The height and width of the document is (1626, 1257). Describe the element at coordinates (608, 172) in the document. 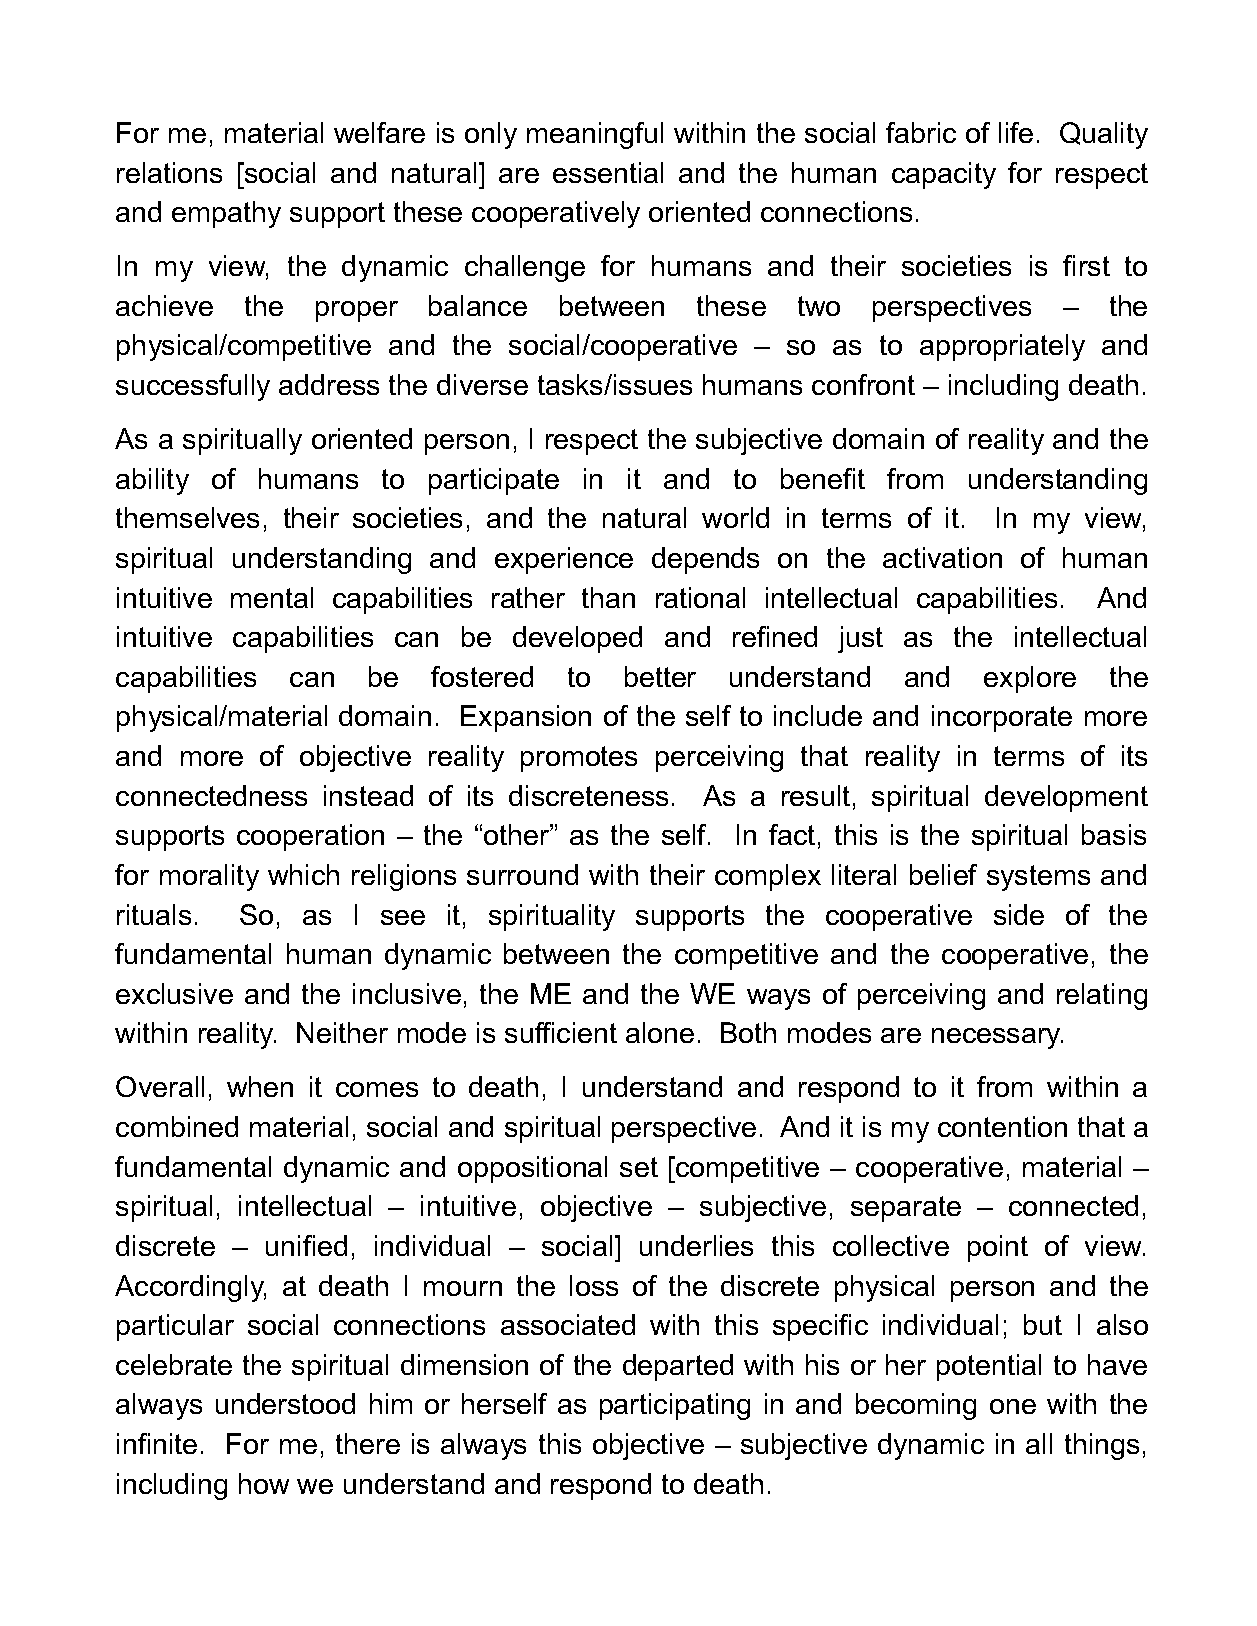

I see `essential` at that location.
